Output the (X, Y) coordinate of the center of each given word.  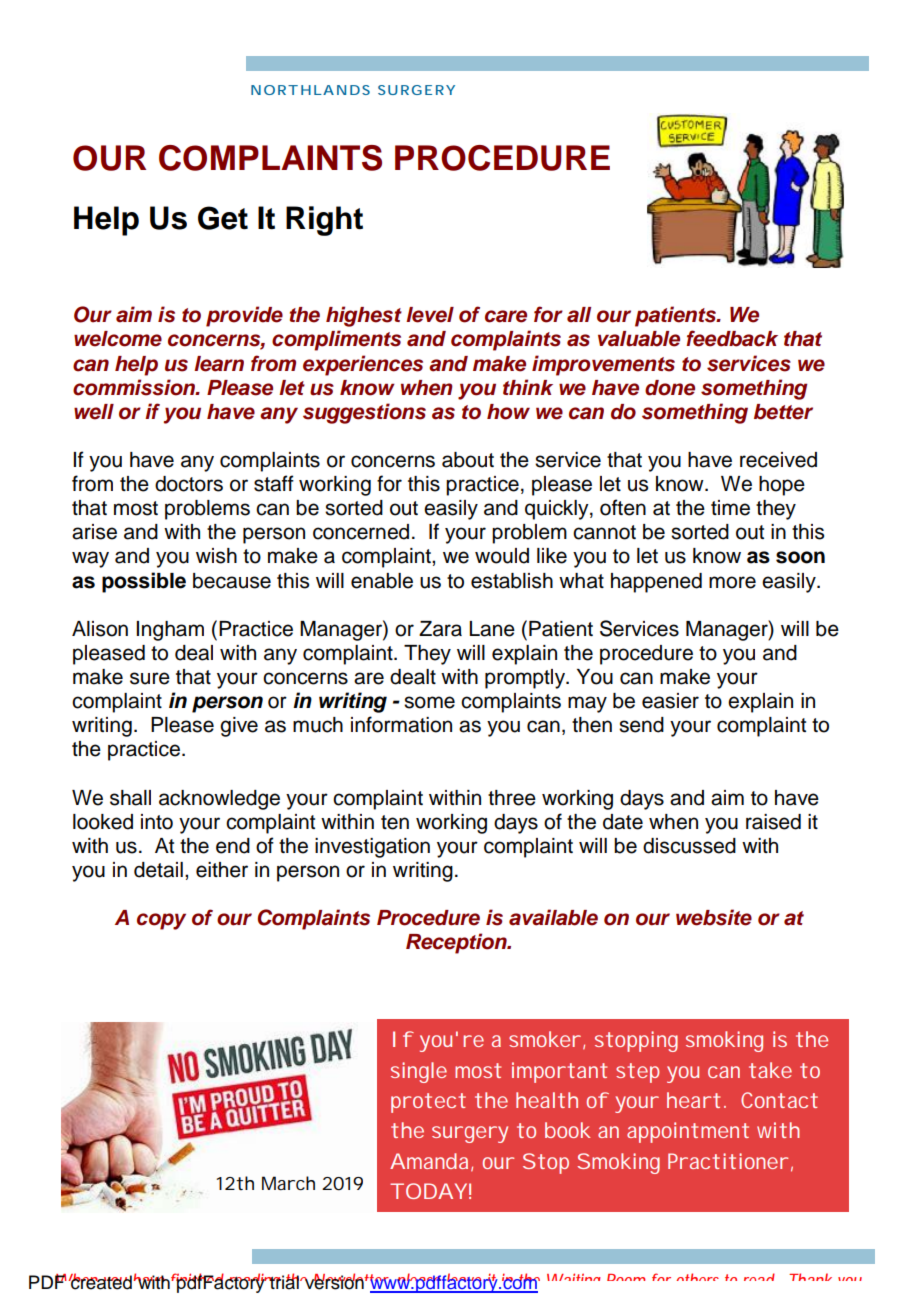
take (770, 1070)
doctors (189, 484)
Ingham (170, 631)
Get (223, 218)
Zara (440, 629)
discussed (689, 846)
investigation (372, 848)
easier (670, 701)
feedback (732, 338)
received (778, 460)
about (468, 460)
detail (158, 870)
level (430, 315)
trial (284, 1282)
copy (161, 921)
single (419, 1072)
